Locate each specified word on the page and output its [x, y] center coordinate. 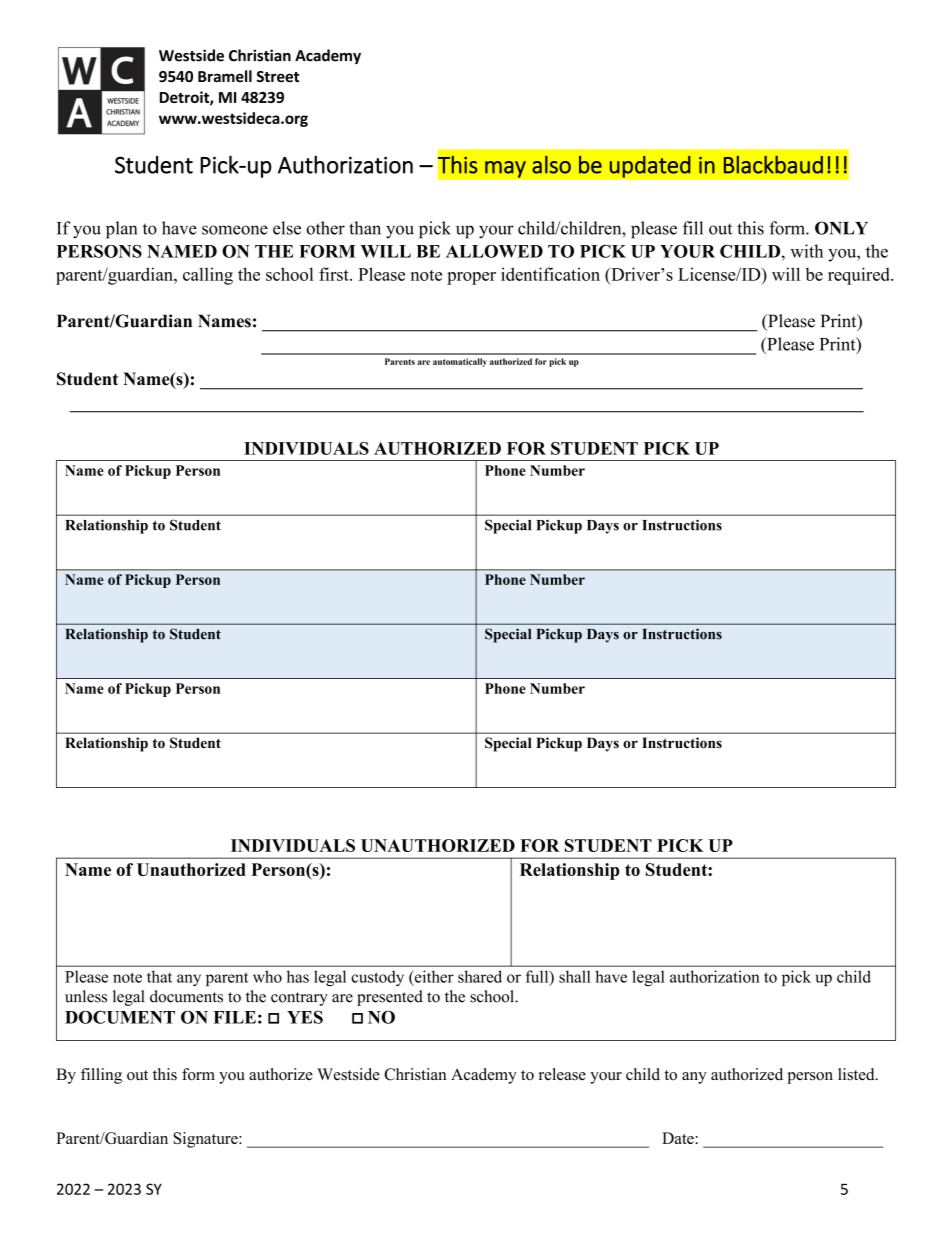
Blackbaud [773, 165]
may [505, 169]
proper [471, 278]
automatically [460, 362]
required [860, 276]
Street [278, 77]
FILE [234, 1017]
